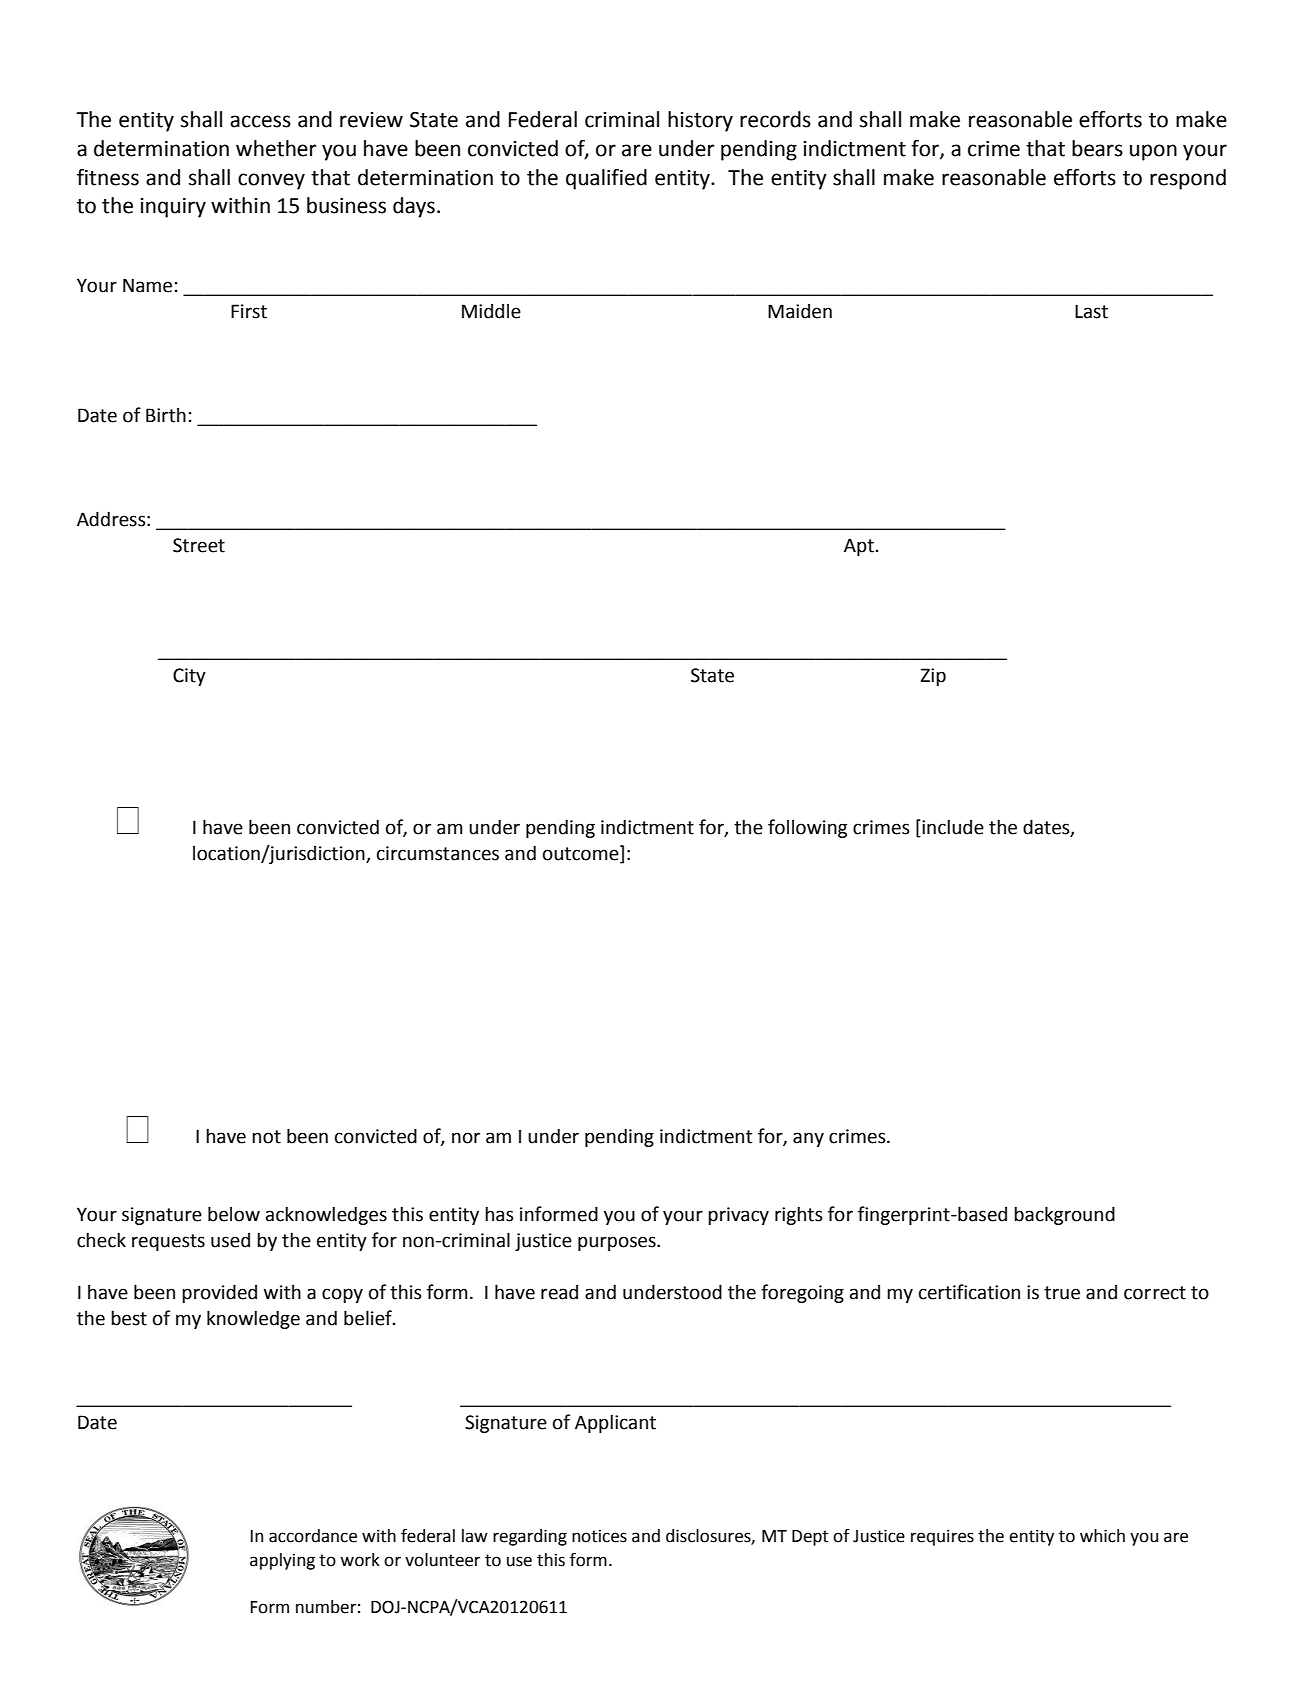 The width and height of the screenshot is (1304, 1687). I want to click on include, so click(952, 828).
